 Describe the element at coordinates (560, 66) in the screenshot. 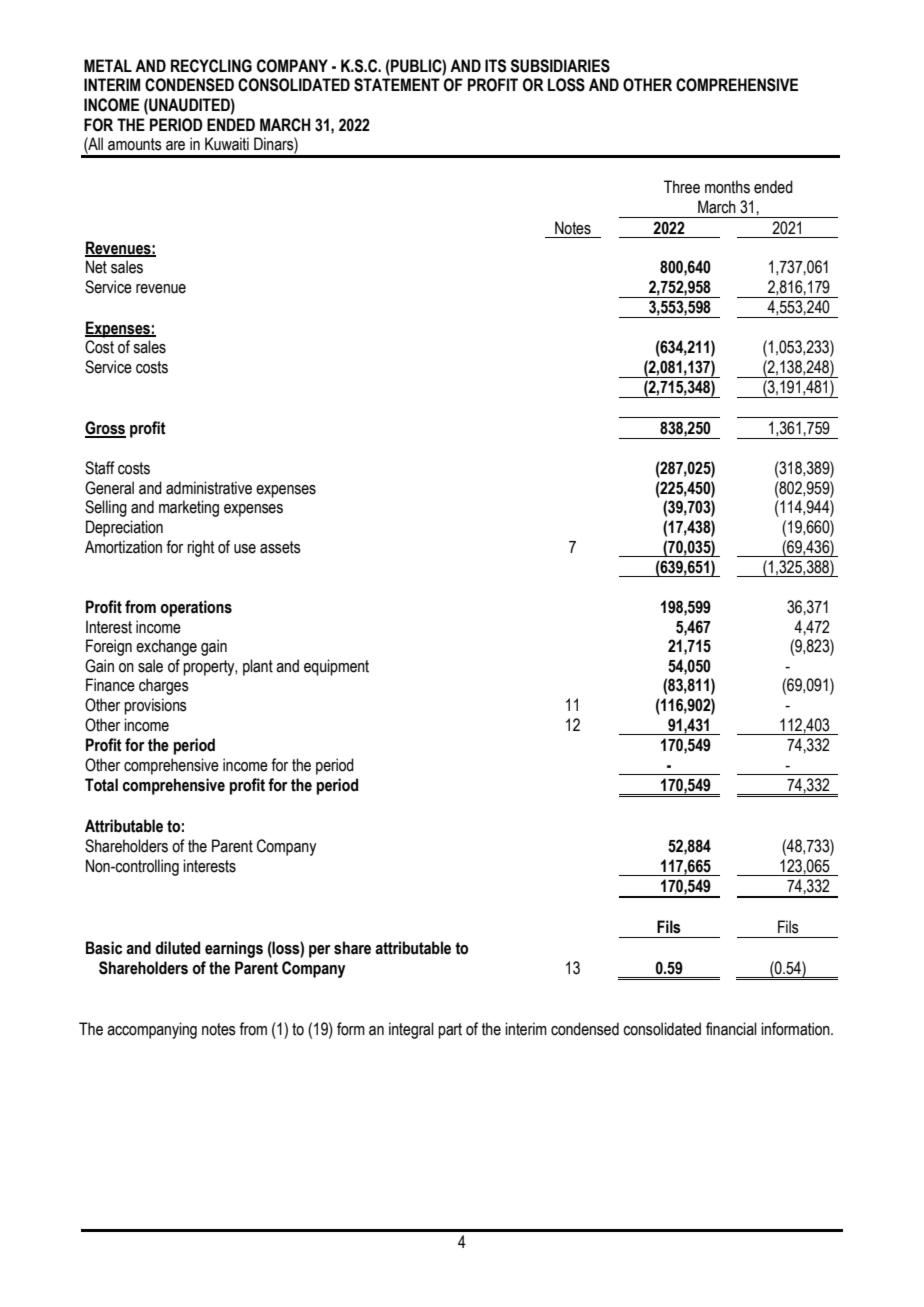

I see `SUBSIDIARIES` at that location.
